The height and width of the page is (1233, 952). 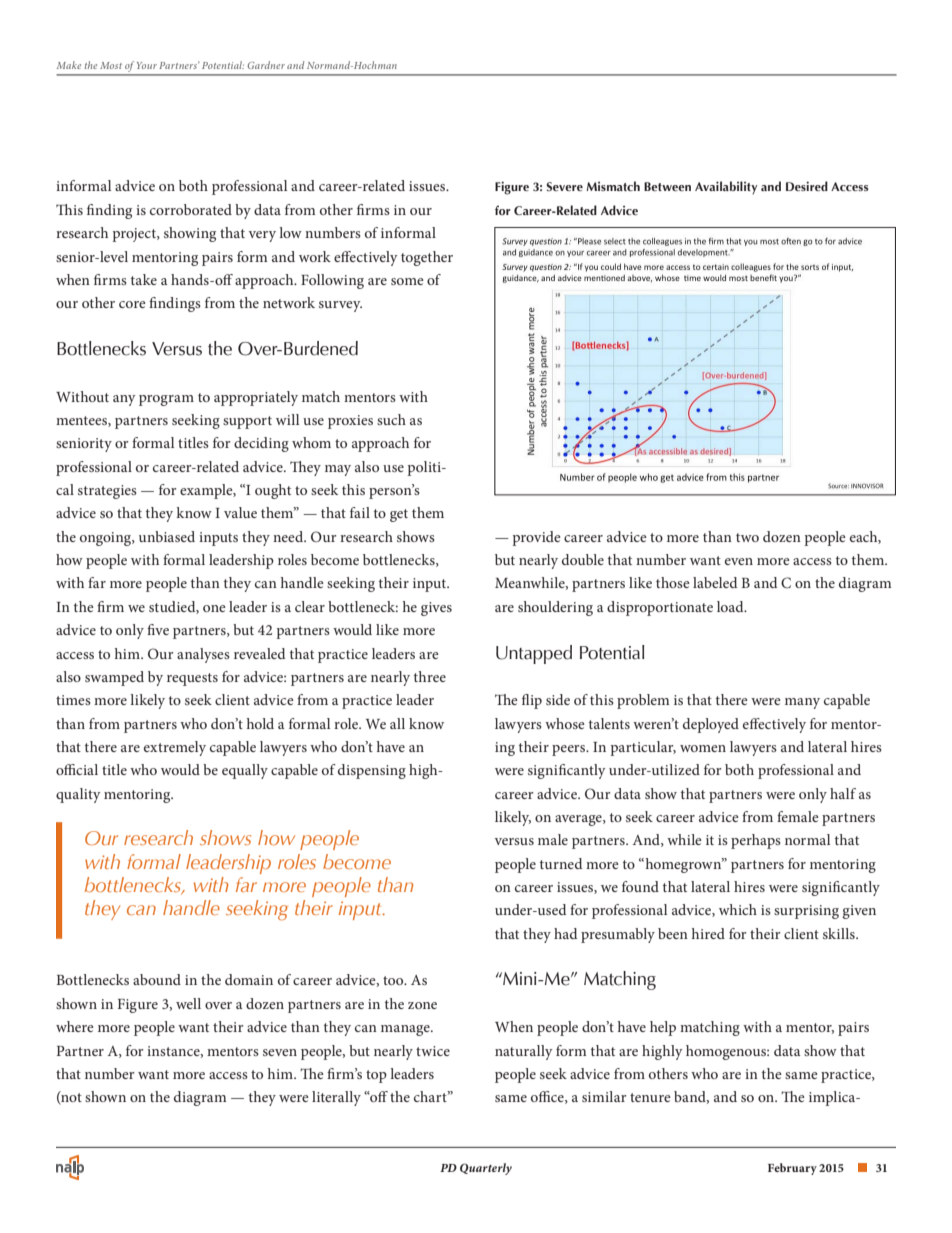 What do you see at coordinates (715, 582) in the page?
I see `labeled` at bounding box center [715, 582].
